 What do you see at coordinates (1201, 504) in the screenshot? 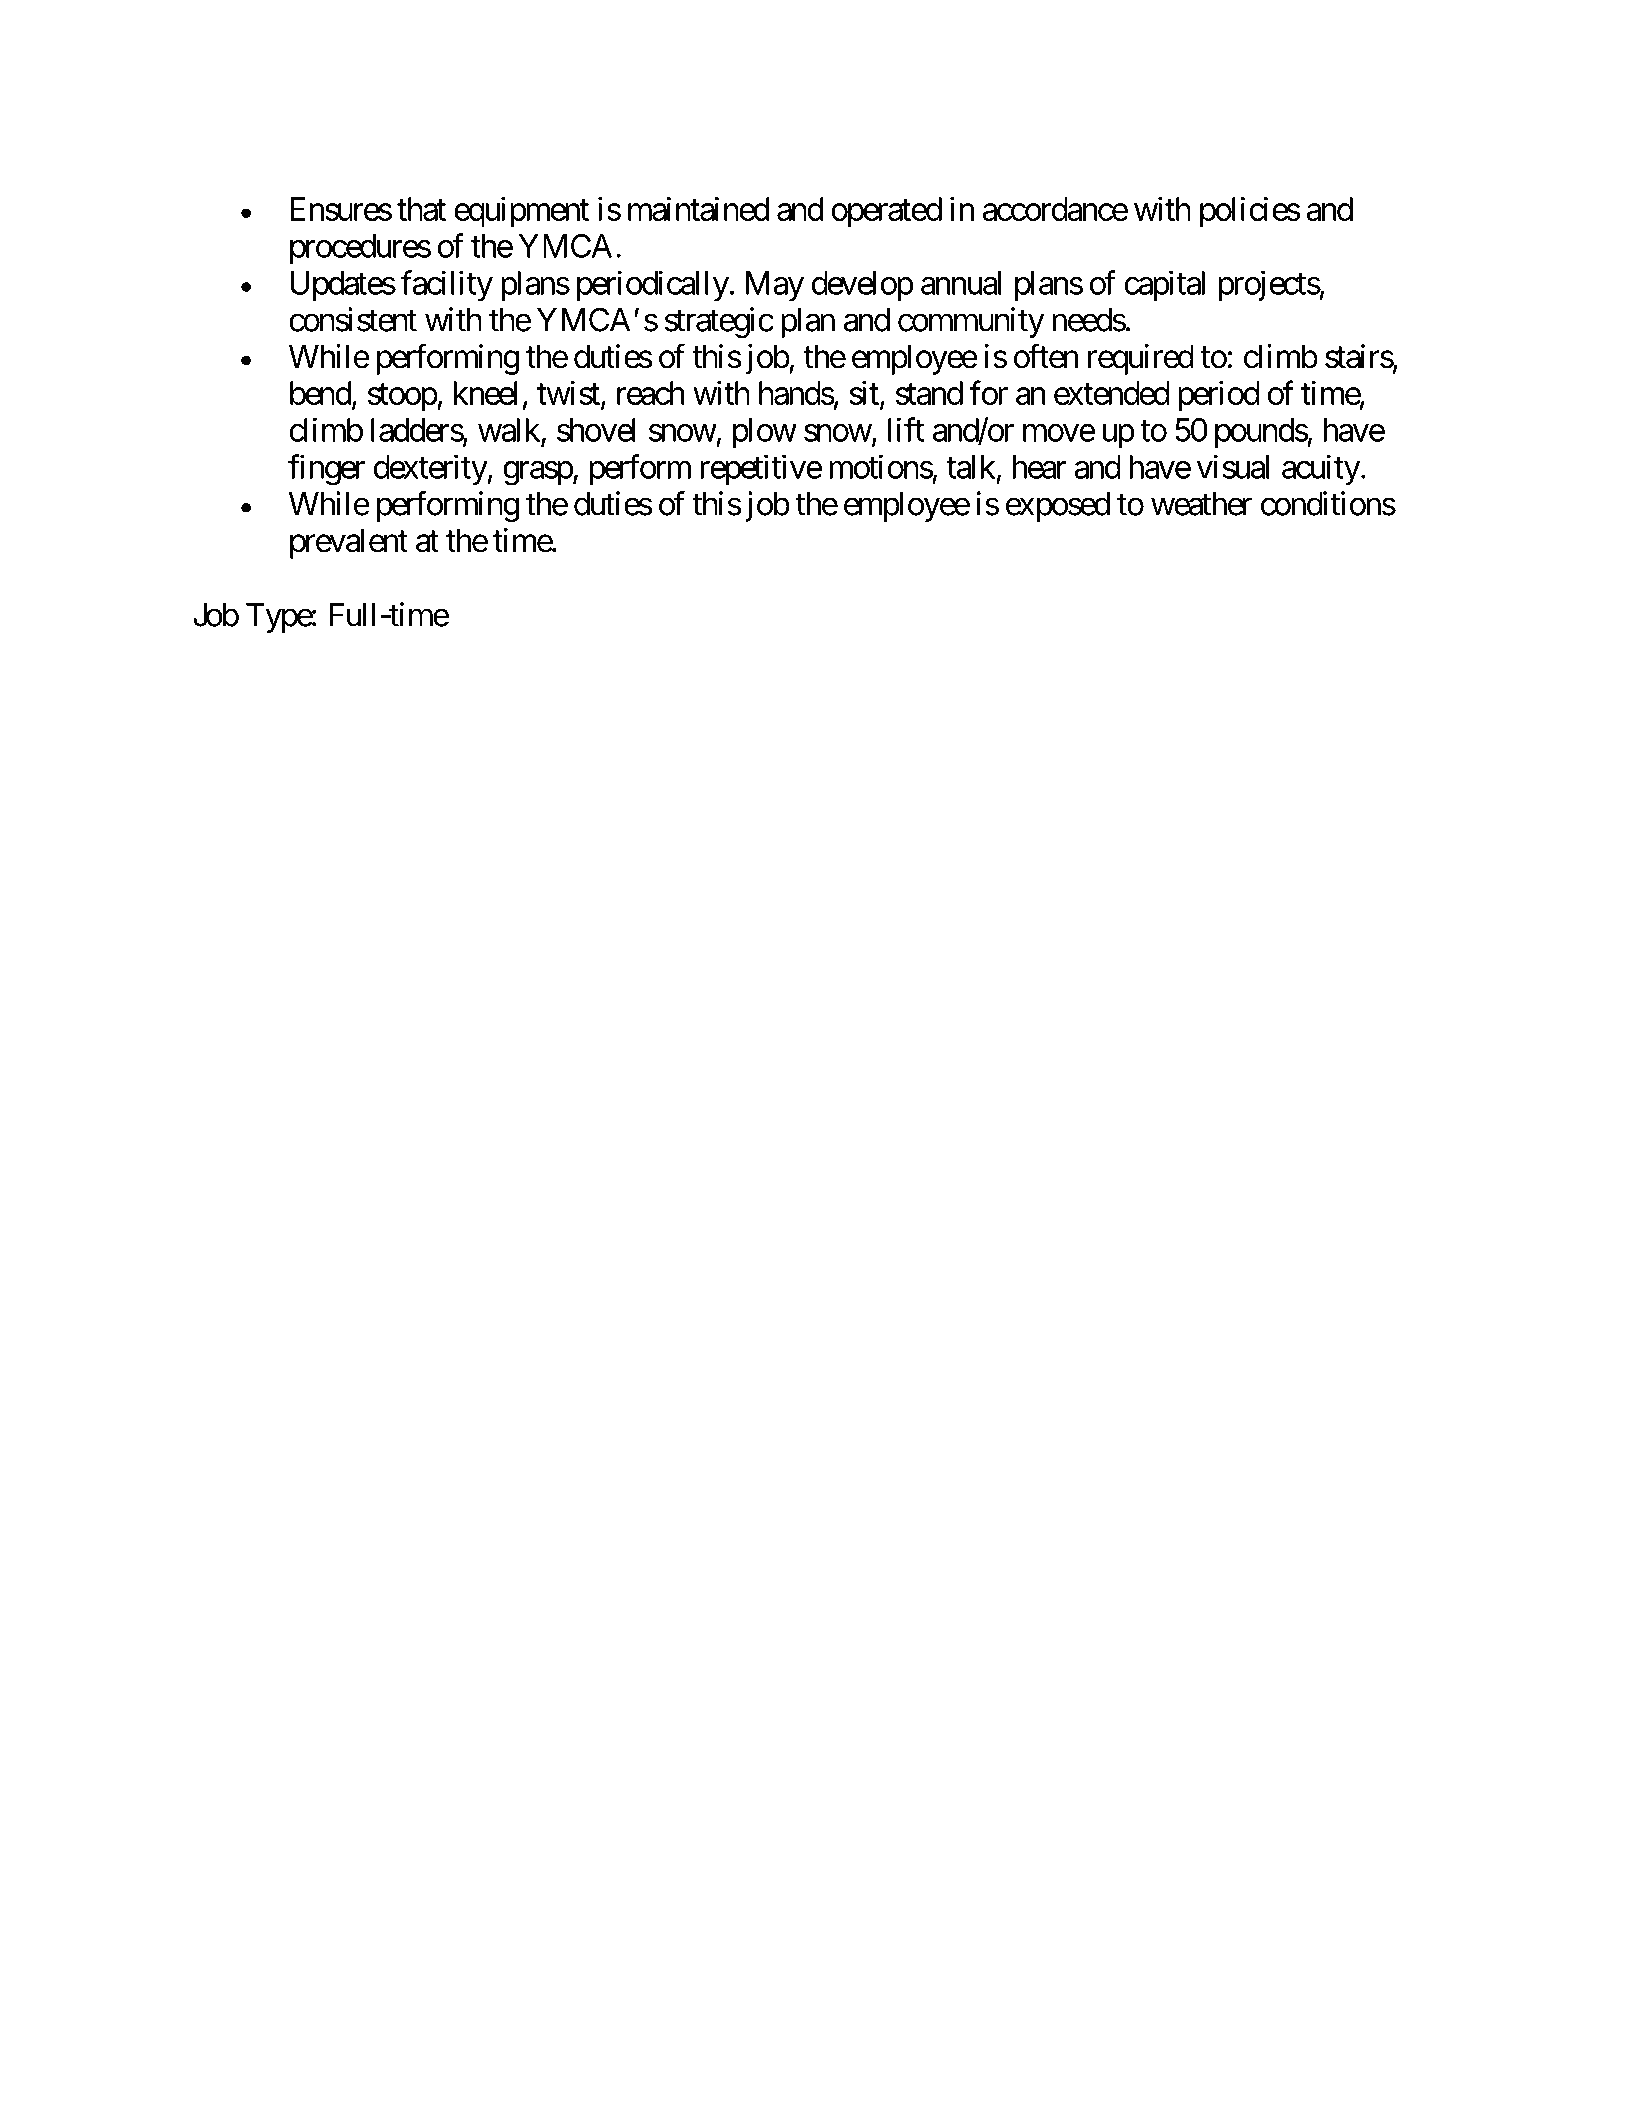
I see `weather` at bounding box center [1201, 504].
